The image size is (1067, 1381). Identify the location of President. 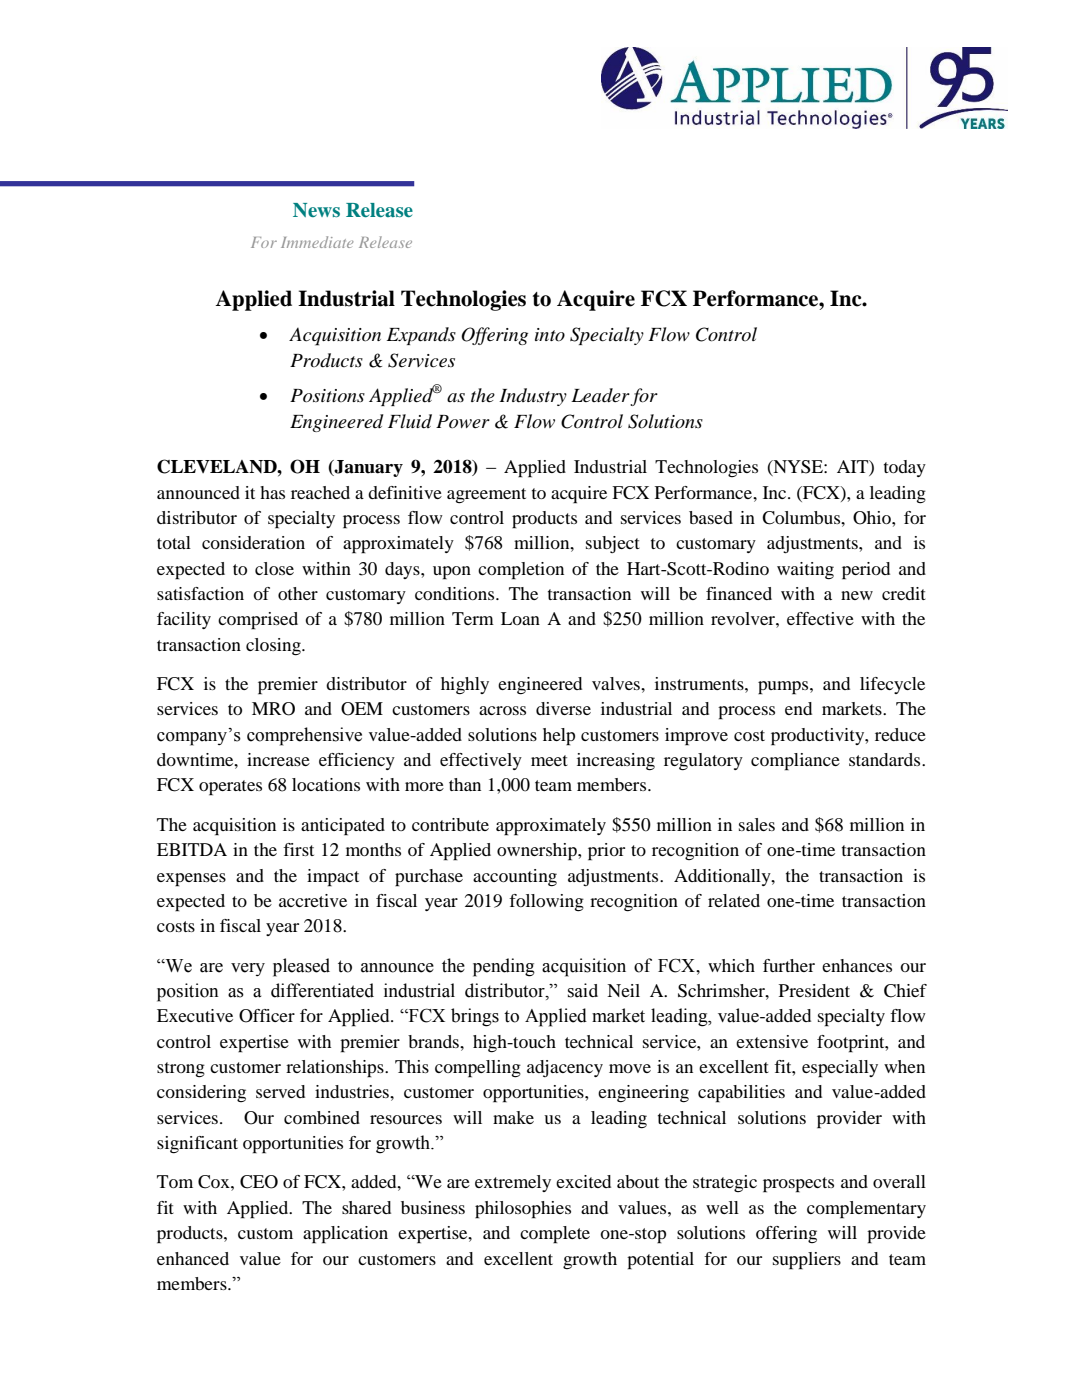
(814, 990).
